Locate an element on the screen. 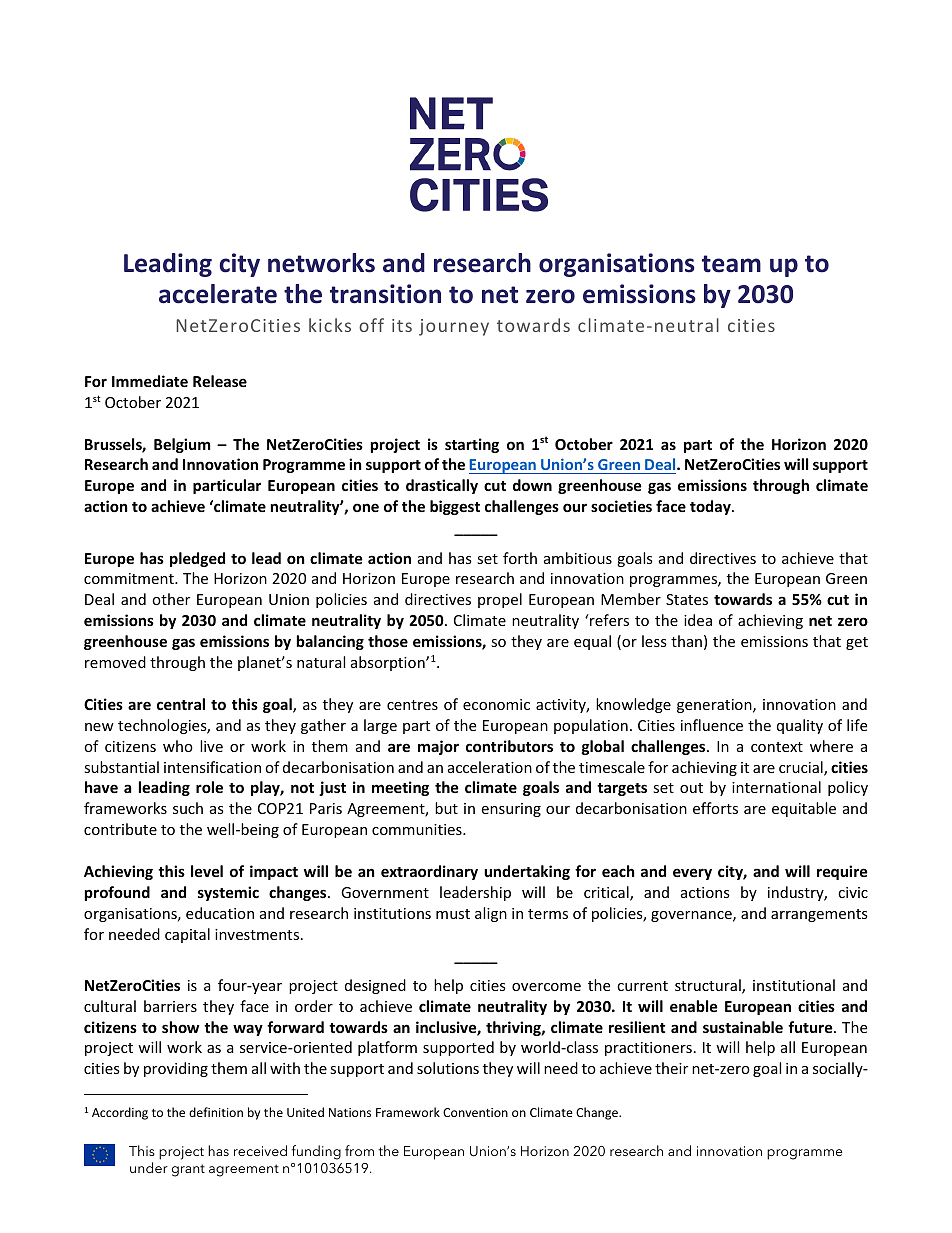 The height and width of the screenshot is (1233, 952). their is located at coordinates (671, 1068).
